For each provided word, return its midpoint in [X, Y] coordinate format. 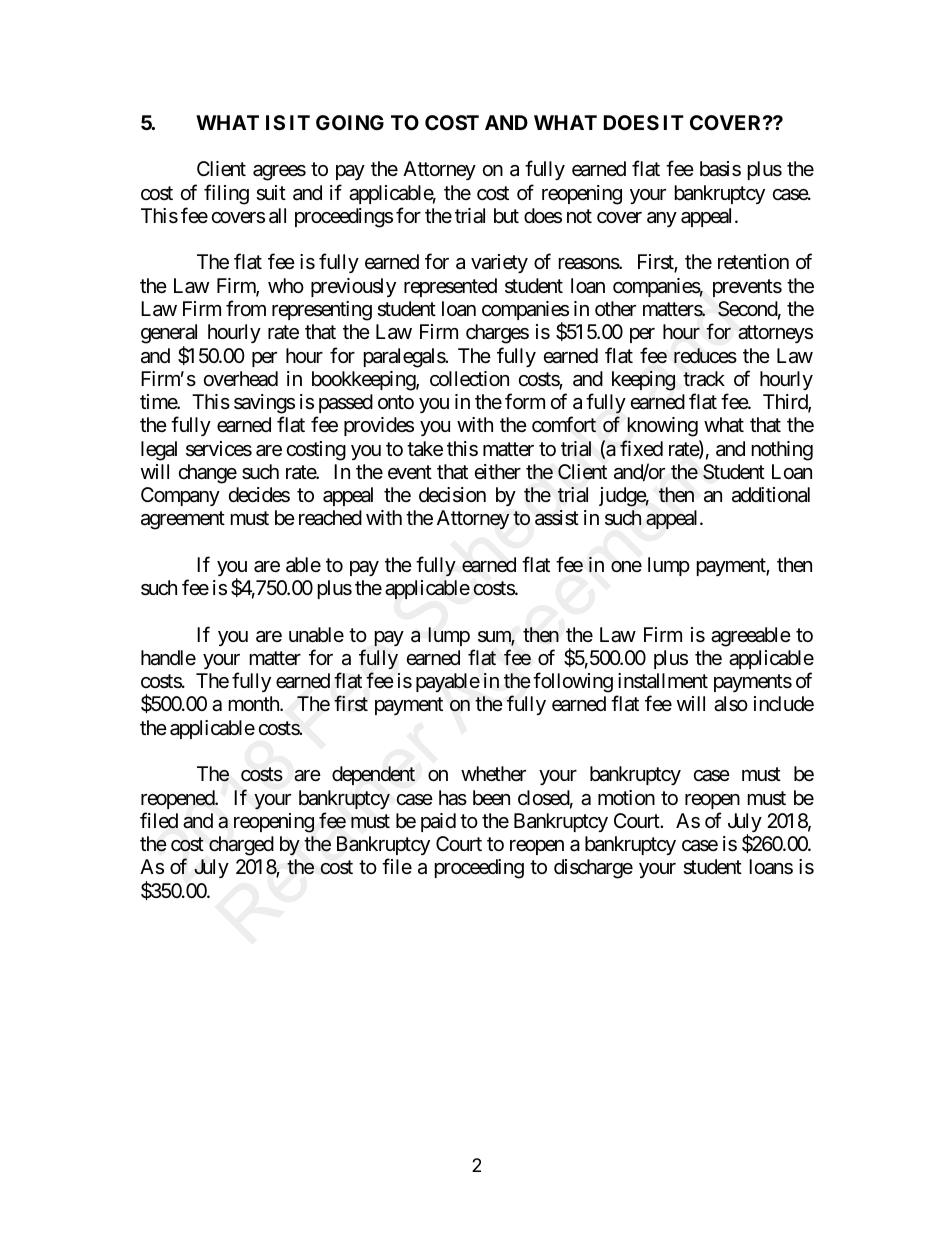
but [506, 215]
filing [226, 194]
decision [452, 495]
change [208, 474]
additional [771, 495]
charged [241, 846]
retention [753, 262]
